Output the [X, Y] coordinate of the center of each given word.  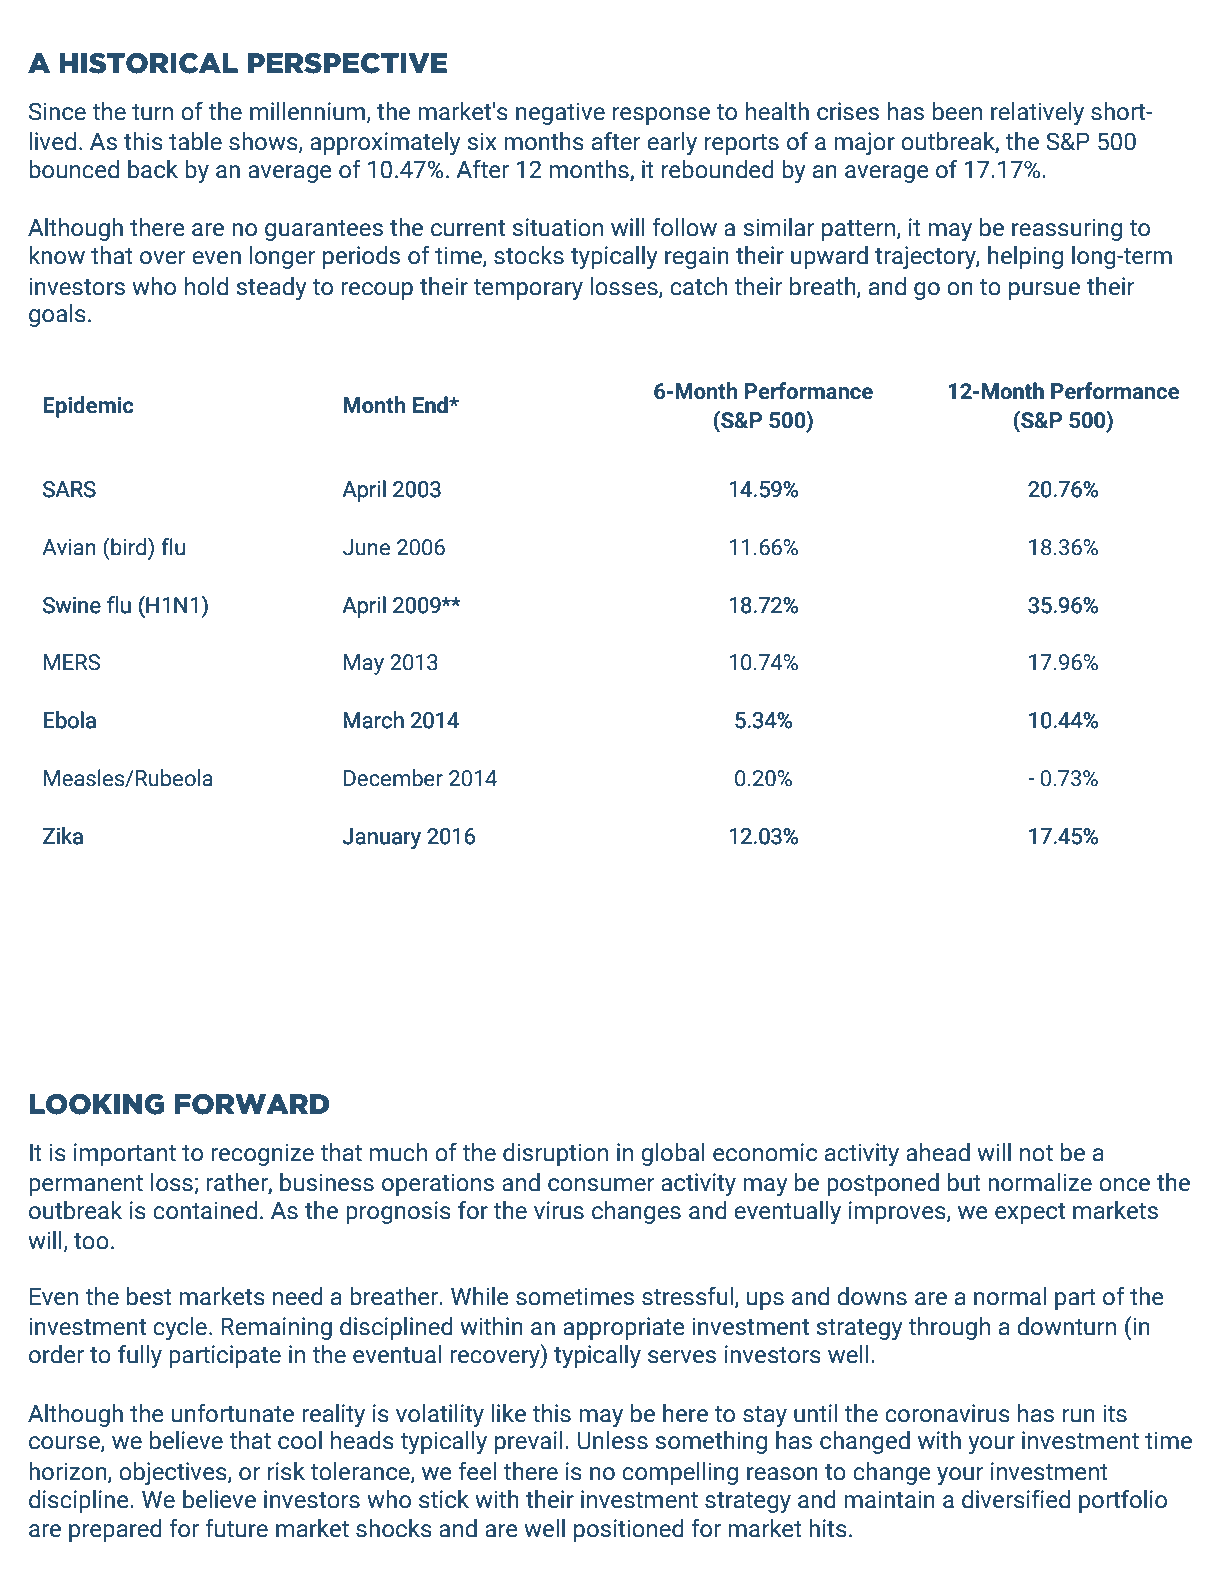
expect [1030, 1213]
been [957, 111]
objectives [174, 1474]
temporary [528, 290]
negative [560, 113]
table [195, 141]
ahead [938, 1152]
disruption [555, 1154]
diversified [1016, 1499]
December [393, 778]
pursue [1044, 291]
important [125, 1154]
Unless [613, 1440]
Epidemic [88, 407]
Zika [63, 836]
